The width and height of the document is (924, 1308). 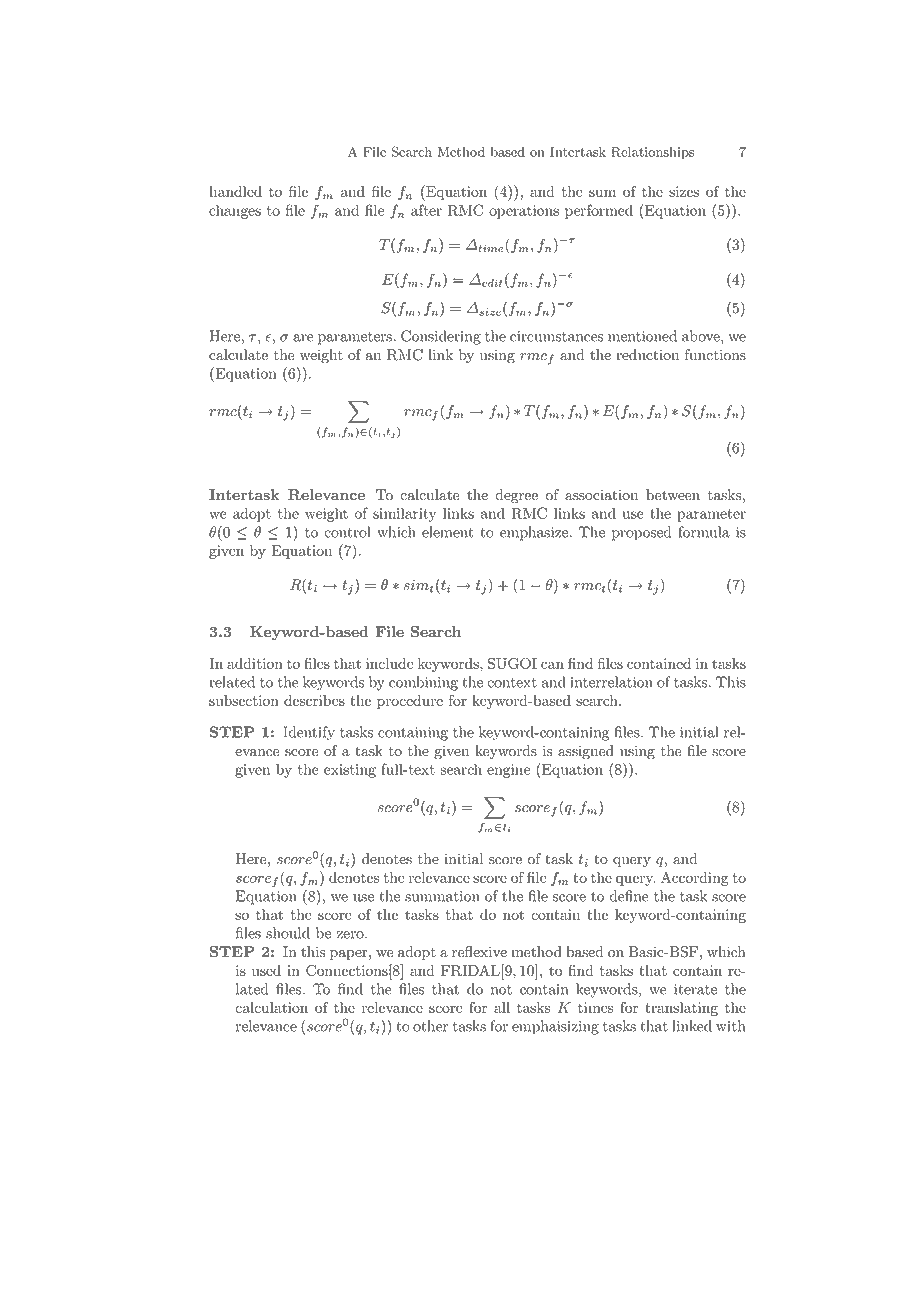 I want to click on reduction, so click(x=647, y=355).
